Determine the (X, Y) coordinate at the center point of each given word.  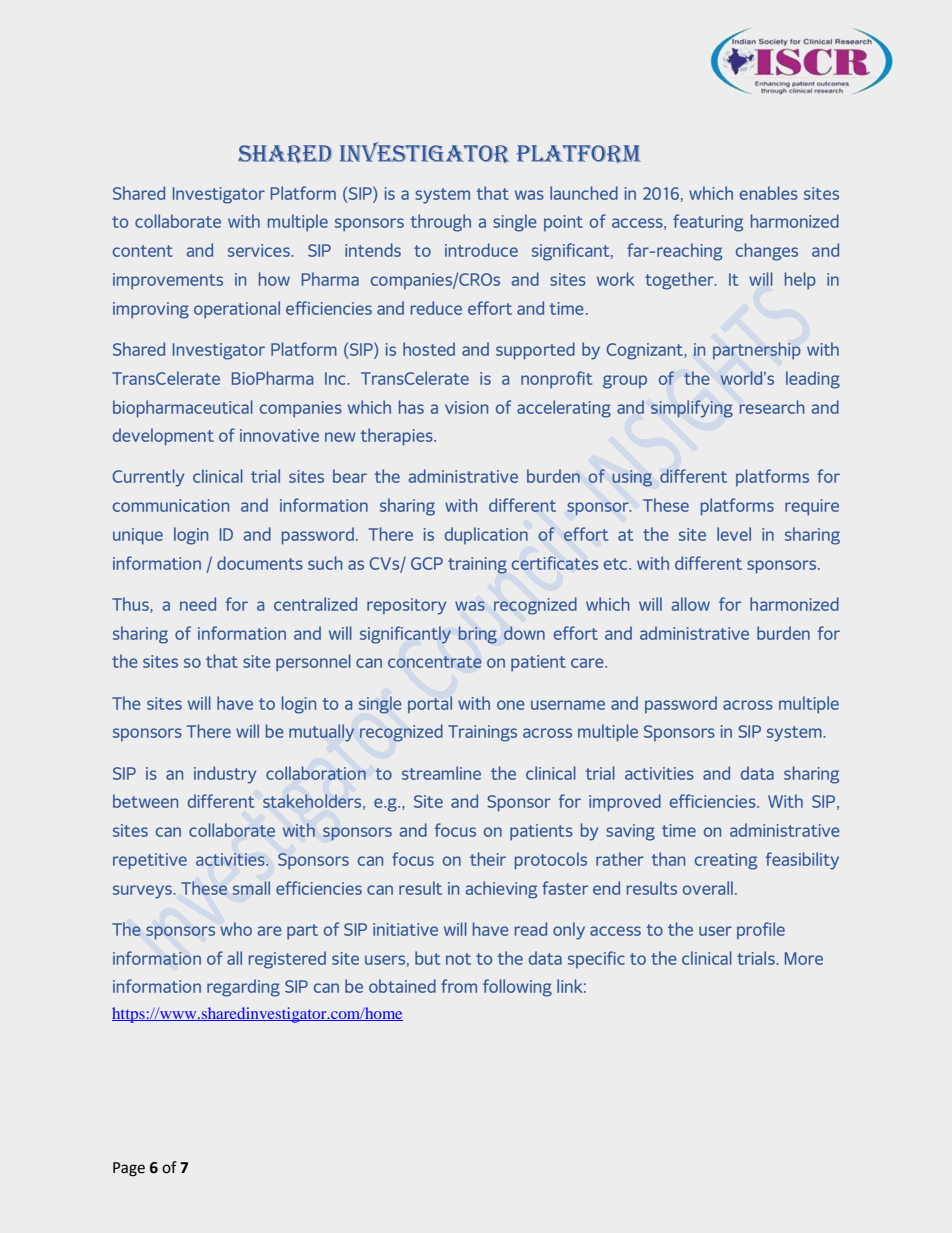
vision (466, 407)
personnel (313, 662)
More (804, 958)
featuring (708, 223)
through (441, 223)
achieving (501, 890)
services (260, 250)
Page (129, 1169)
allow (691, 604)
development (163, 437)
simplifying (692, 409)
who (236, 929)
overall (708, 888)
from (459, 986)
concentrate (435, 662)
